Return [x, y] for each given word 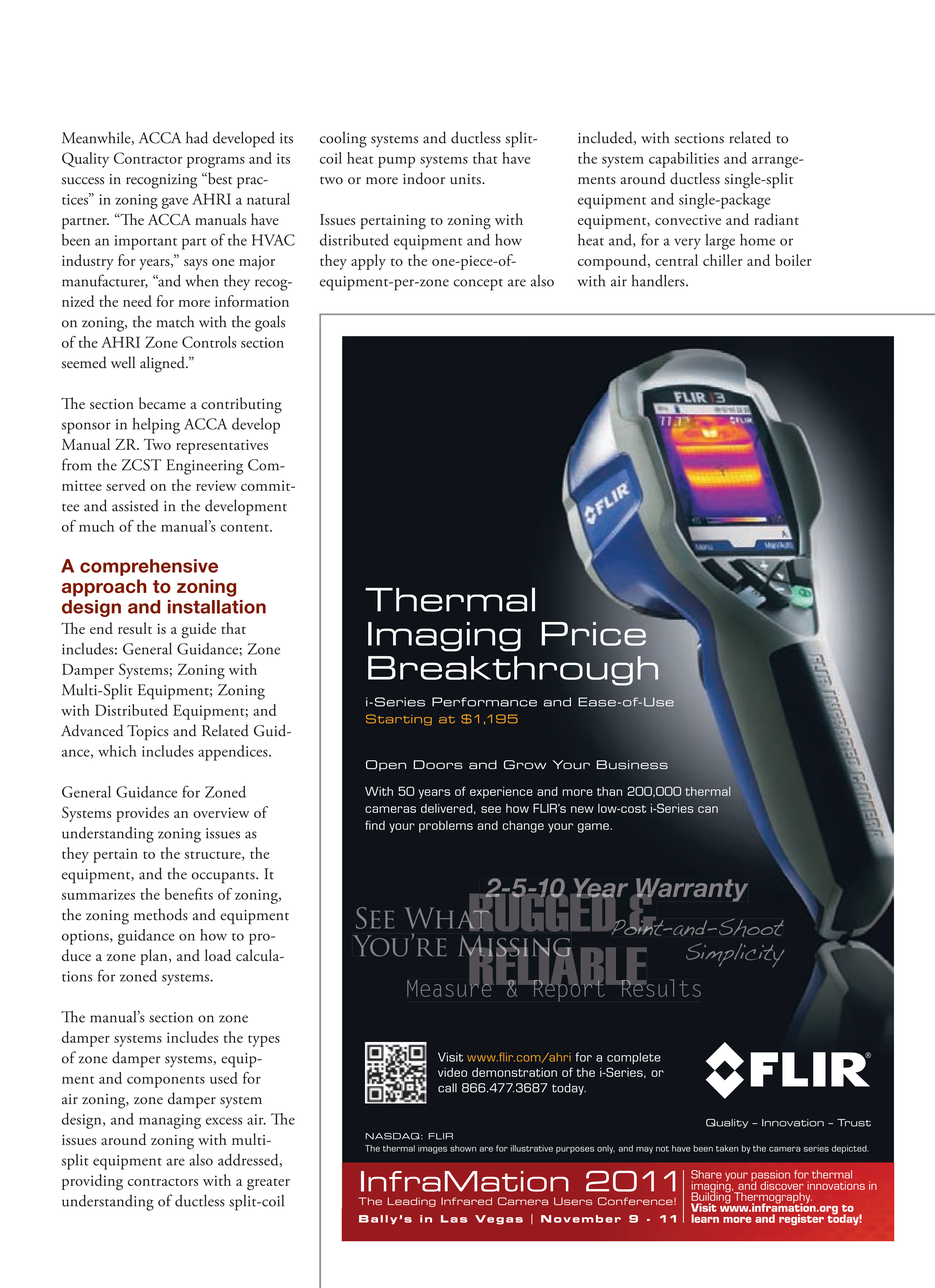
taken [727, 1148]
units [466, 179]
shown [463, 1148]
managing [170, 1121]
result [135, 628]
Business [632, 765]
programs [216, 162]
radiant [776, 219]
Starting [399, 720]
